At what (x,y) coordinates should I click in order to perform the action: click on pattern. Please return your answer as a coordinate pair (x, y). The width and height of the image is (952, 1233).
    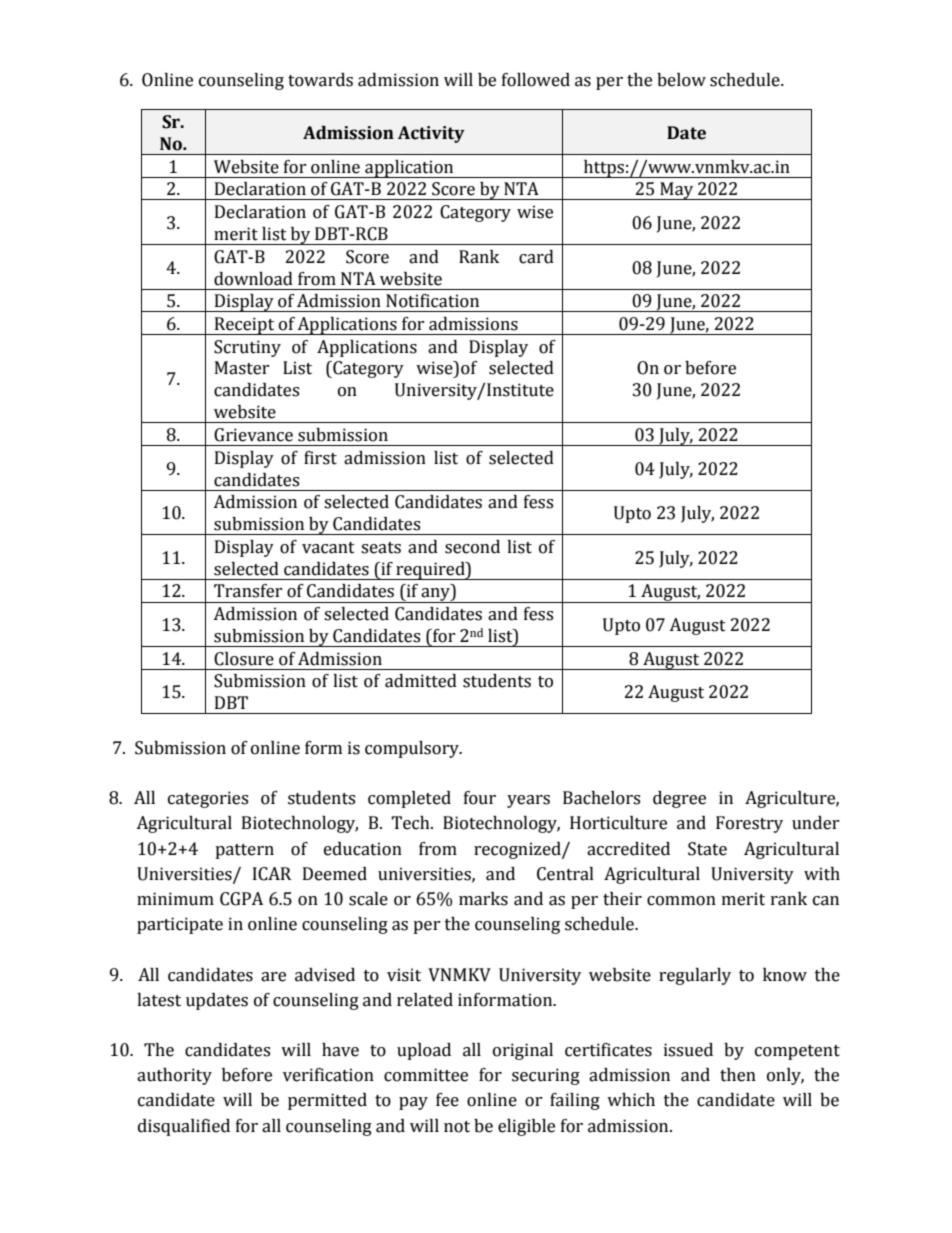
    Looking at the image, I should click on (244, 851).
